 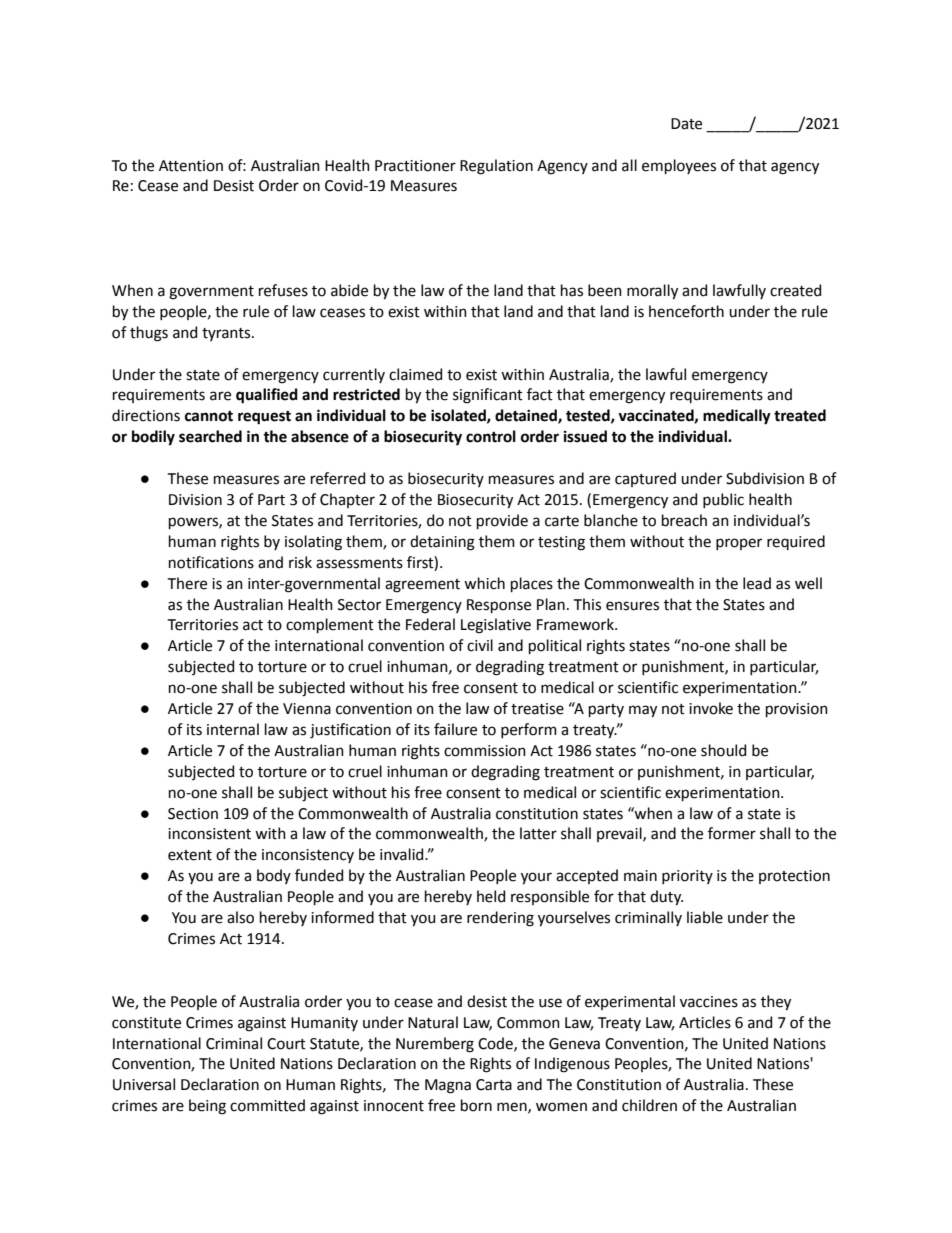 I want to click on There, so click(x=187, y=583).
